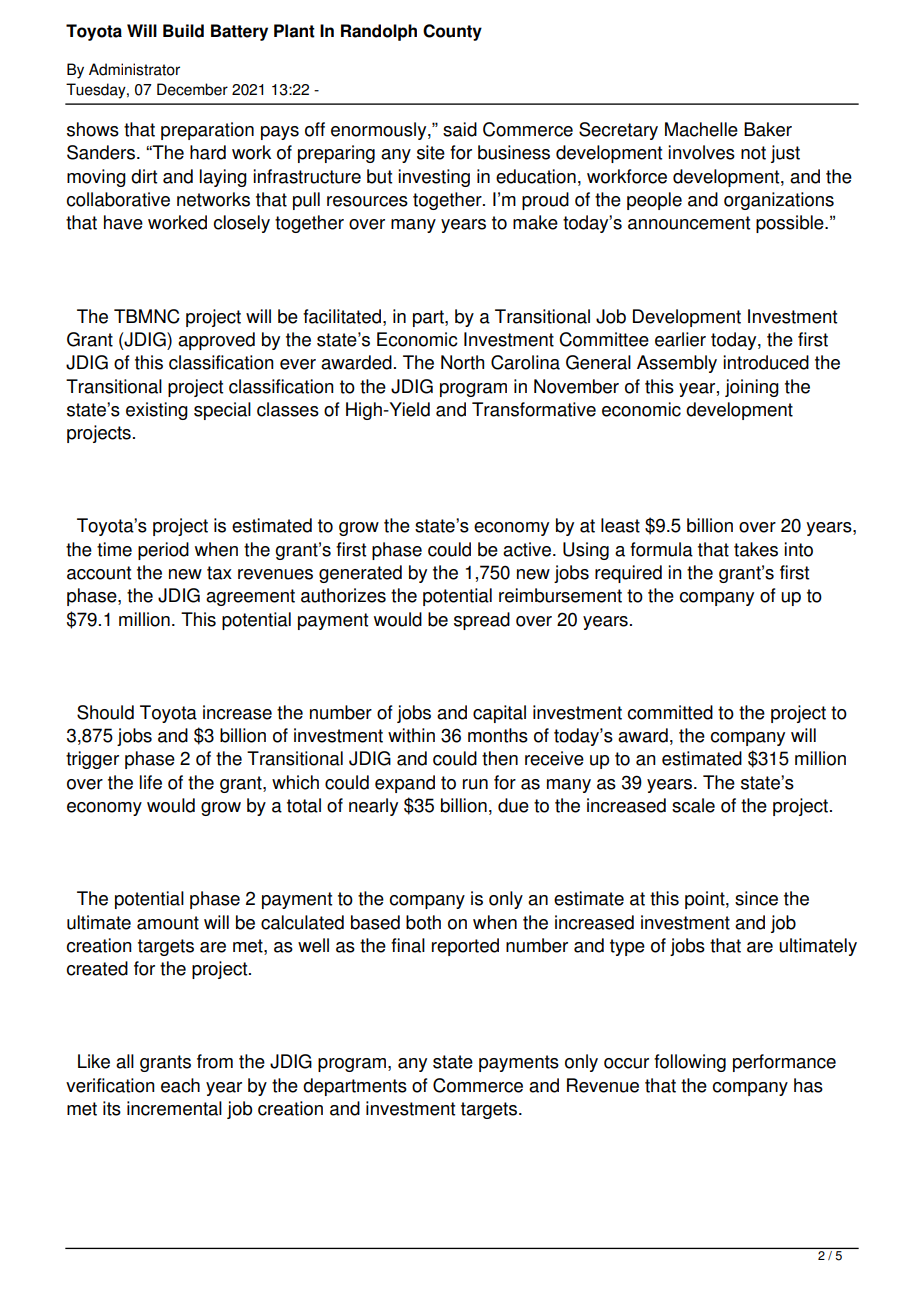 The width and height of the page is (924, 1308). Describe the element at coordinates (157, 411) in the page. I see `existing` at that location.
